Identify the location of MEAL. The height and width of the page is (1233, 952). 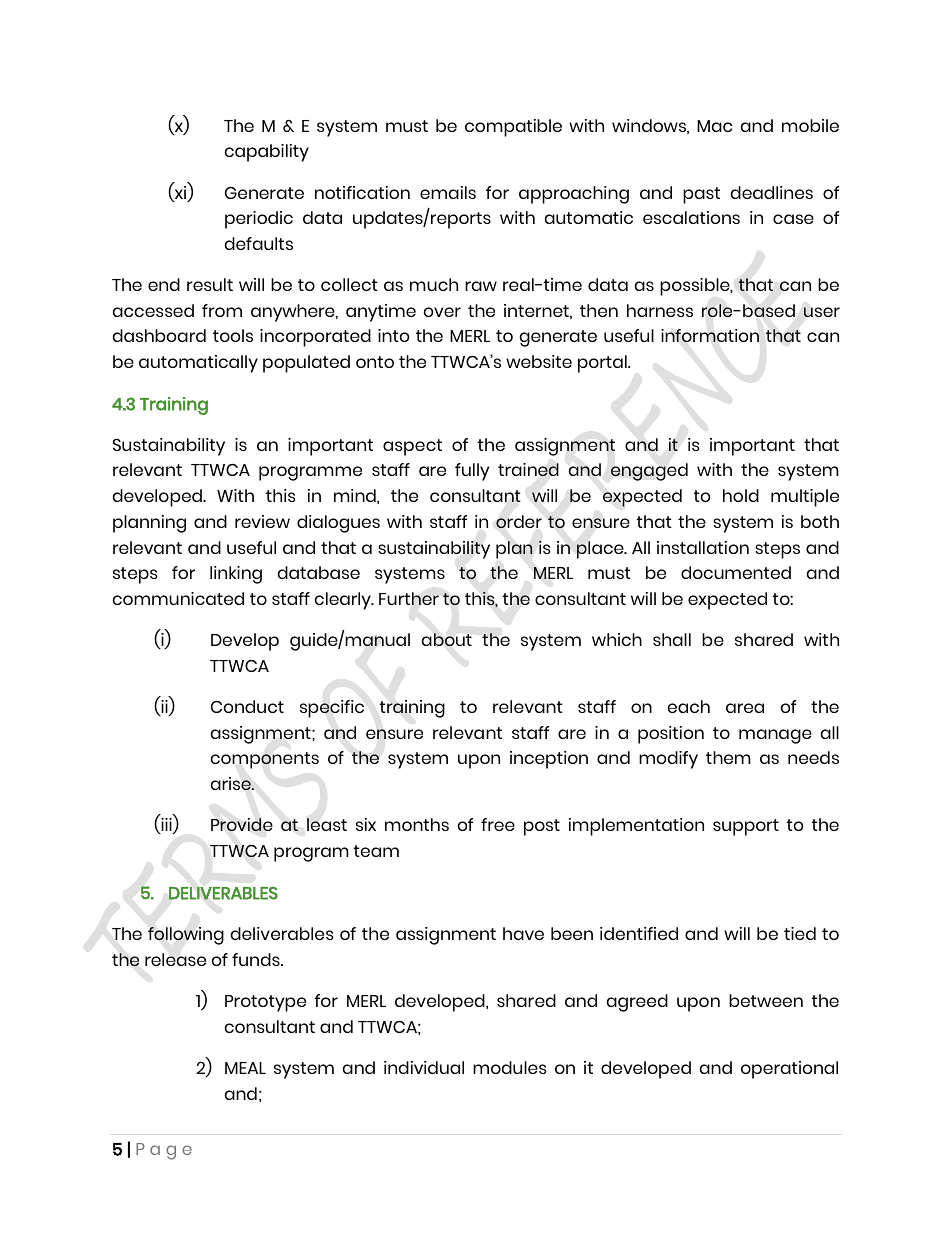
(245, 1068).
